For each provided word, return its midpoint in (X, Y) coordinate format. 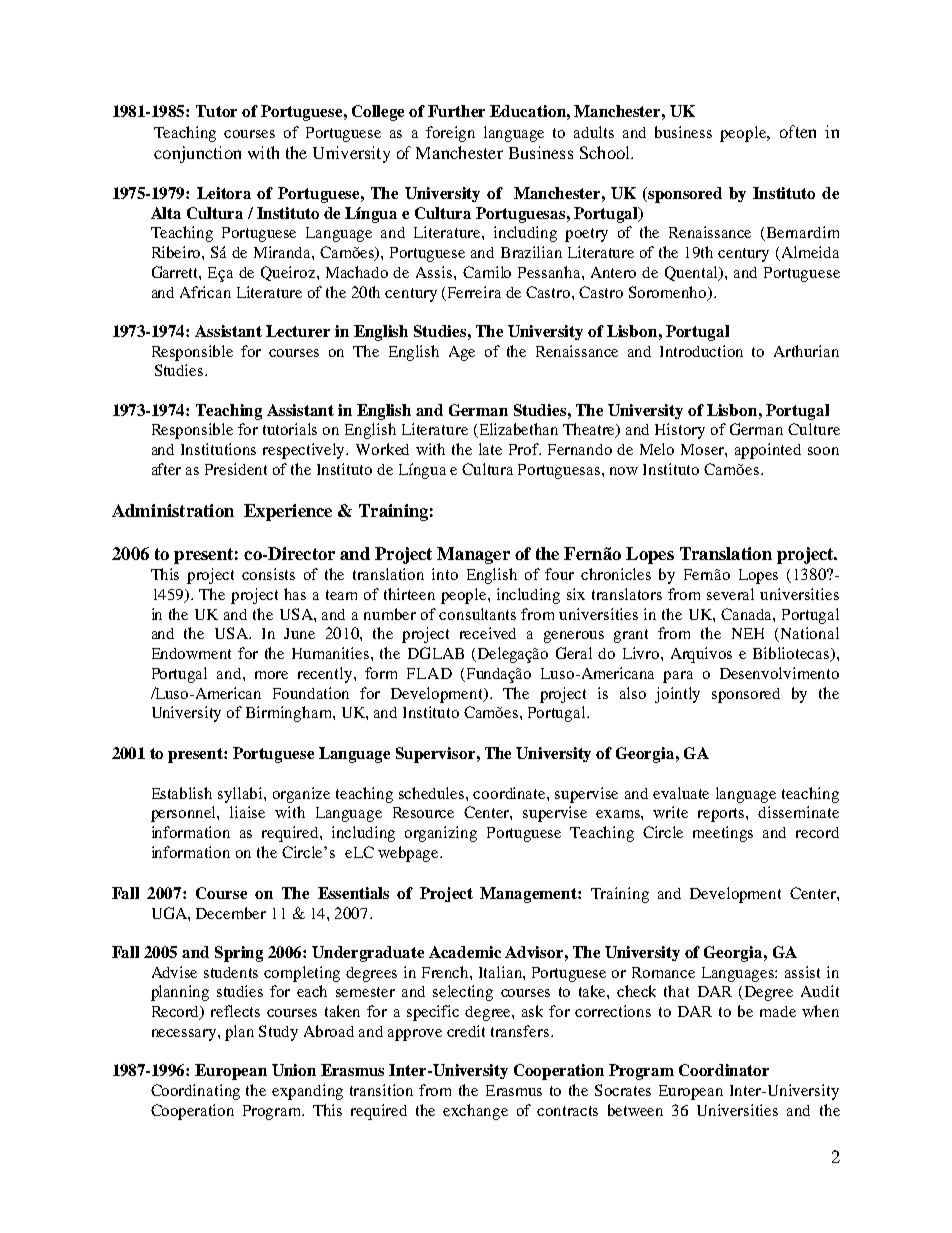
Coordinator (724, 1070)
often (798, 131)
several (730, 594)
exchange (475, 1112)
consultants (477, 614)
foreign (450, 134)
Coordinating (195, 1092)
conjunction (197, 154)
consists (268, 574)
